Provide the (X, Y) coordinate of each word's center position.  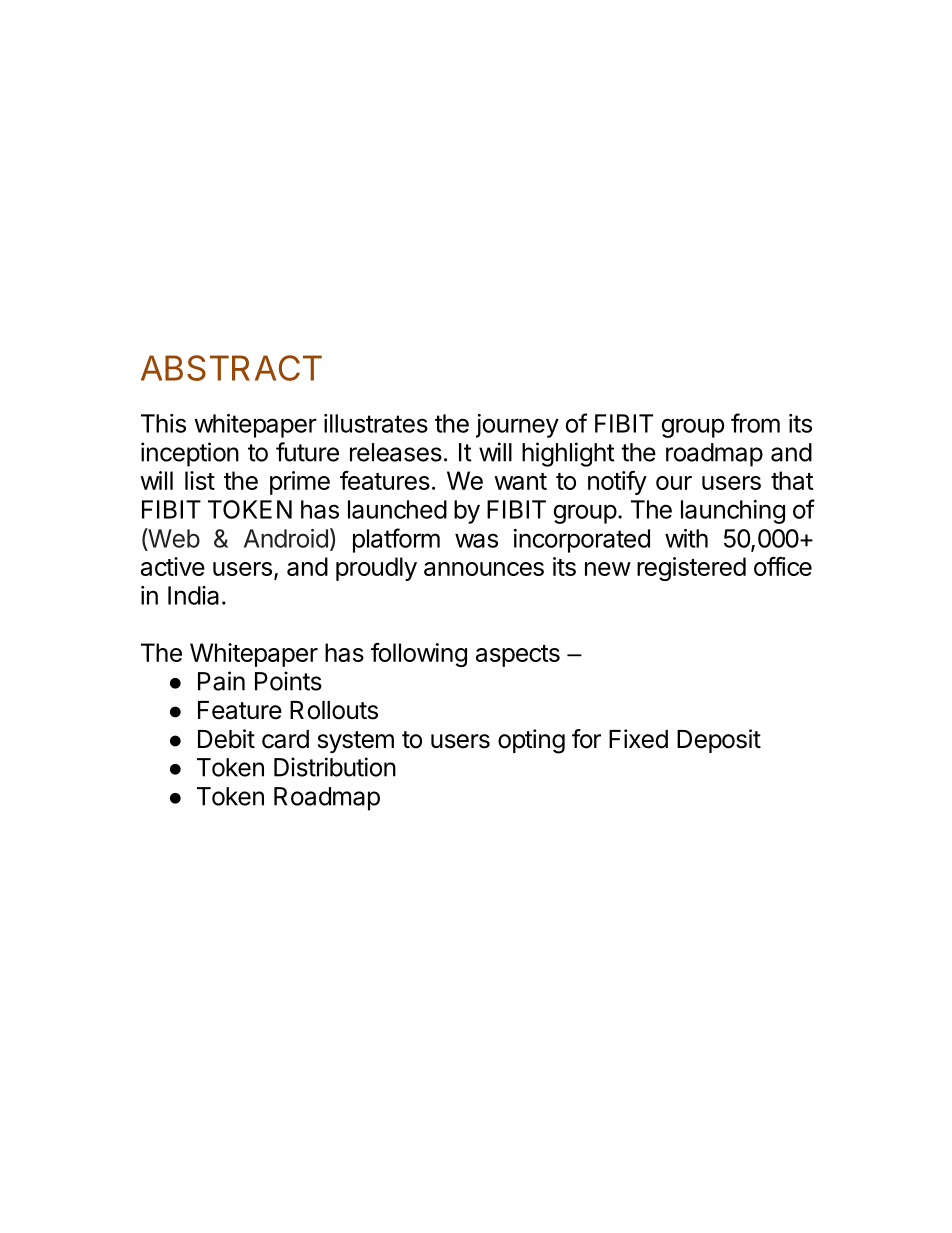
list (200, 480)
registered (691, 569)
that (792, 480)
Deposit (719, 741)
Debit (226, 739)
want (520, 481)
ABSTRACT (231, 368)
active (173, 566)
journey (517, 426)
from (755, 423)
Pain (221, 681)
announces (484, 569)
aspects (518, 656)
